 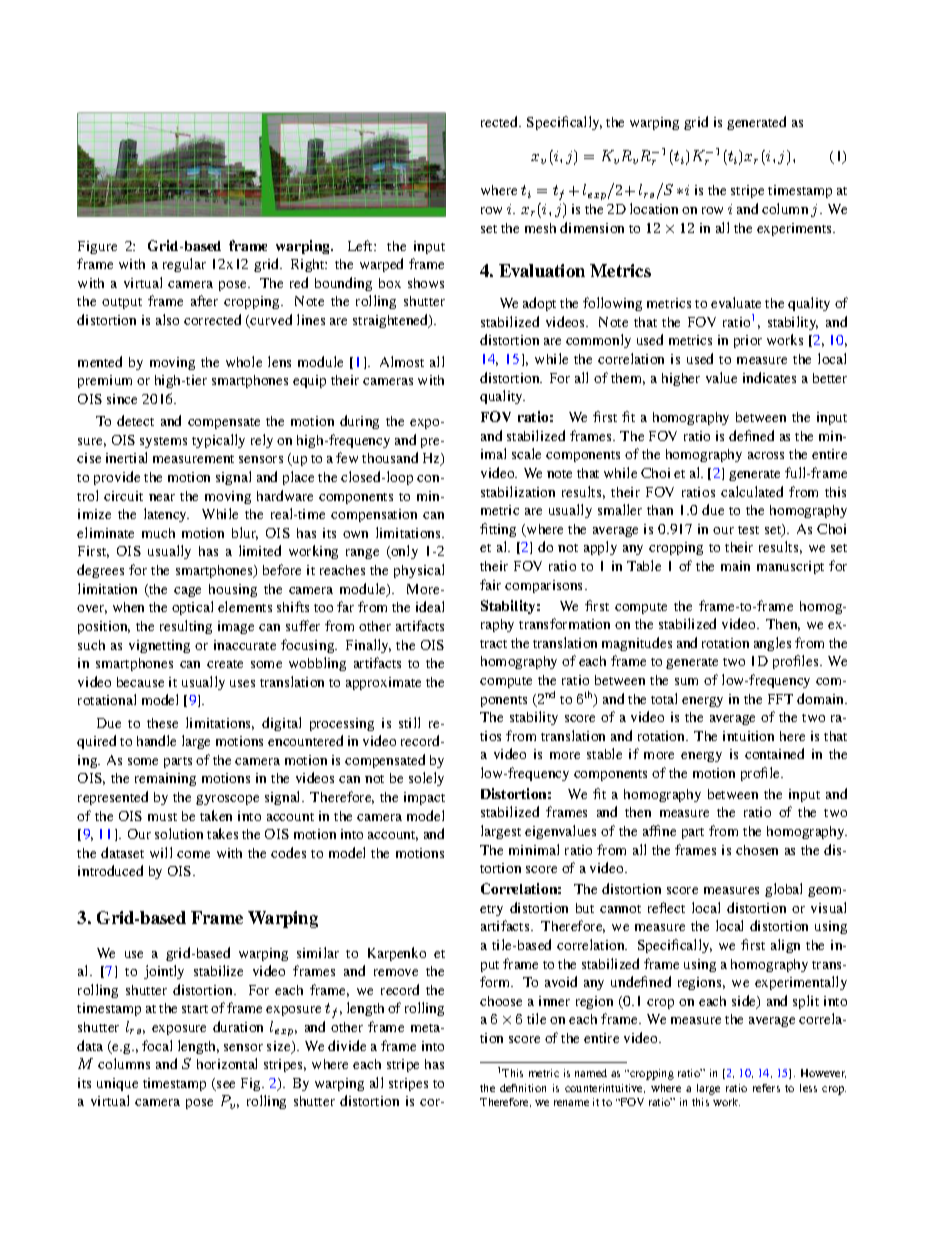 What do you see at coordinates (748, 530) in the screenshot?
I see `test` at bounding box center [748, 530].
